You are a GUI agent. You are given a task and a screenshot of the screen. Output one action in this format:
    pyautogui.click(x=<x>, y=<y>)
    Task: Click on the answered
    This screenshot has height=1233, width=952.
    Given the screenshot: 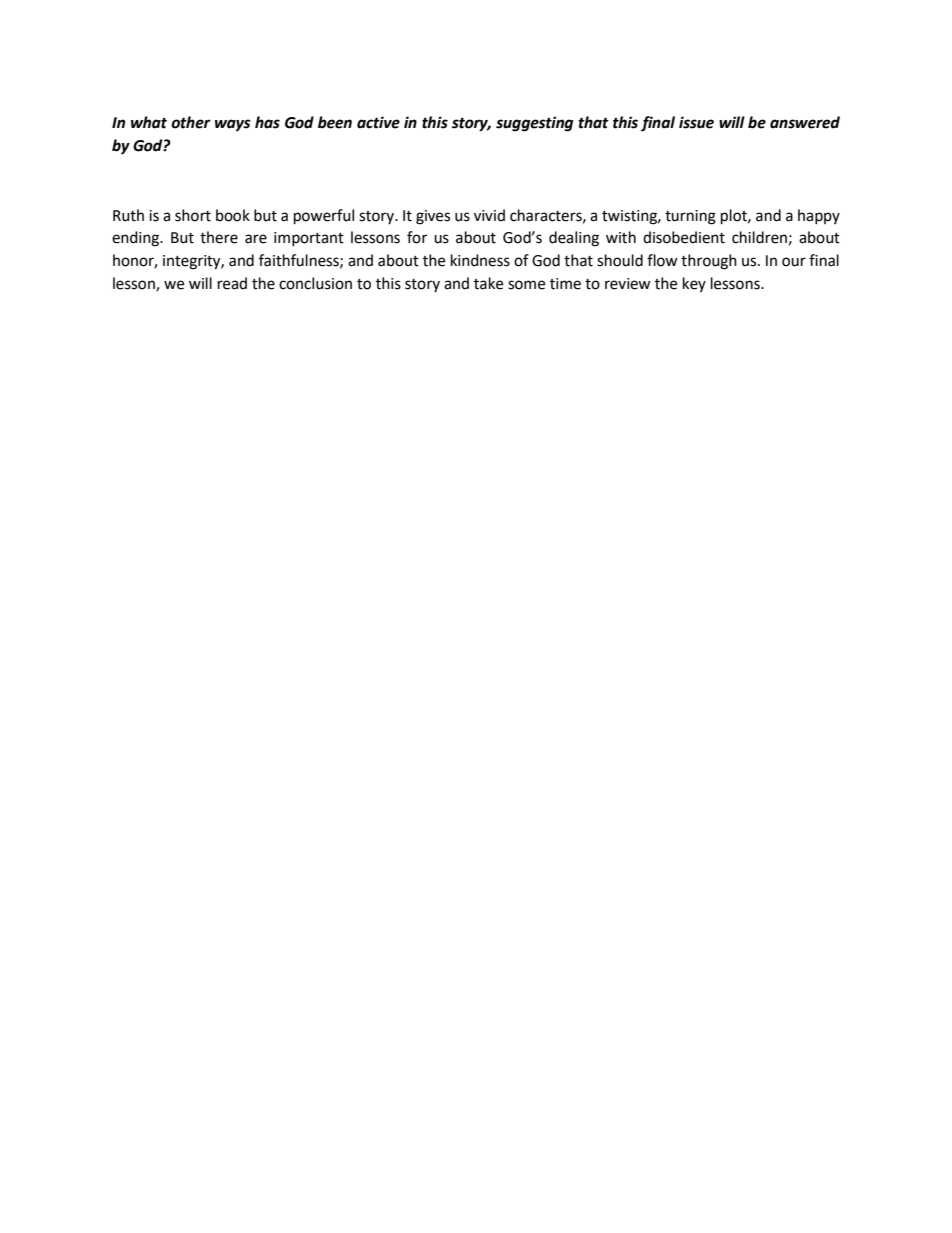 What is the action you would take?
    pyautogui.click(x=805, y=122)
